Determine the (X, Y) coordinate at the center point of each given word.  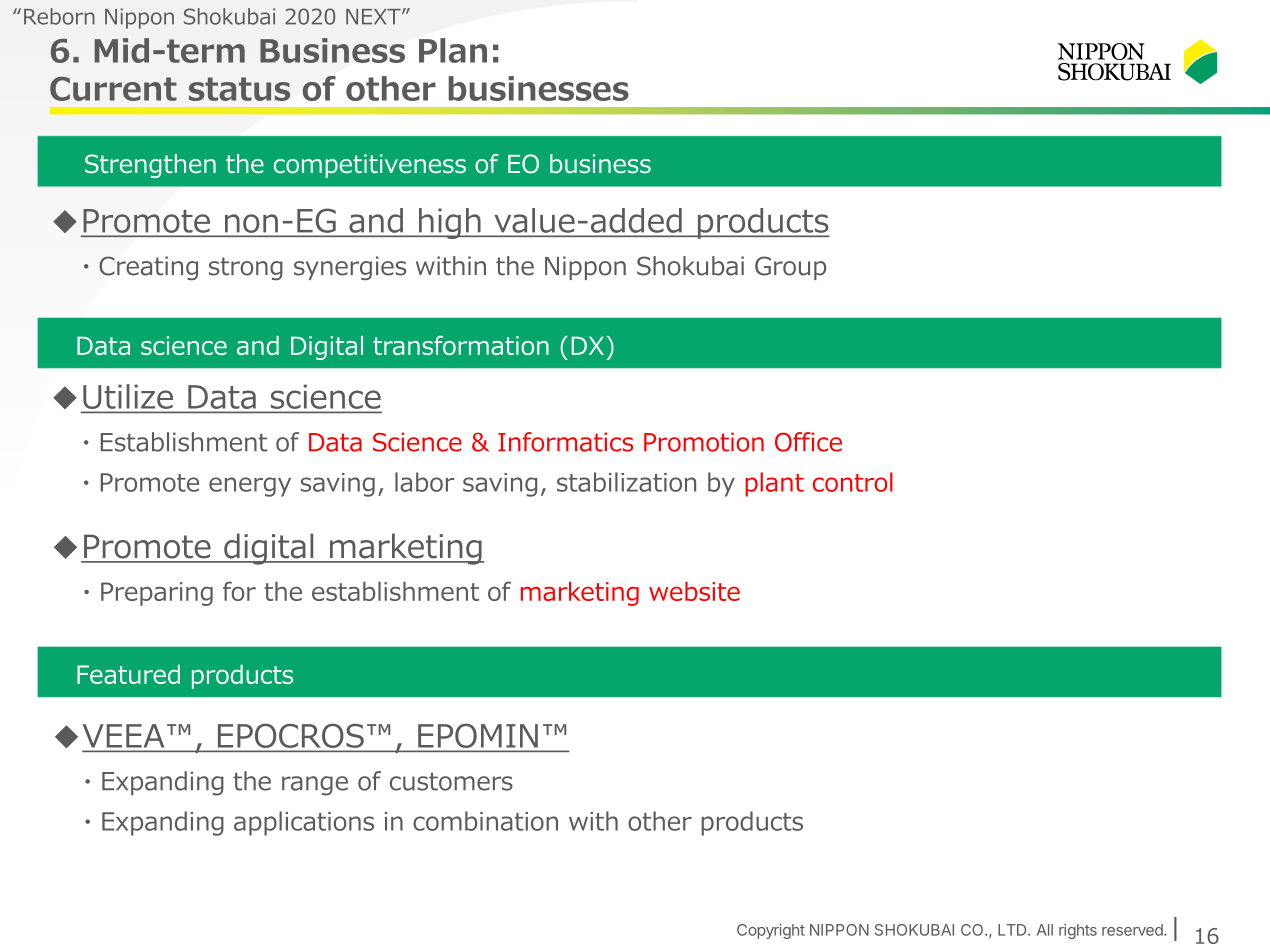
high (450, 223)
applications (304, 823)
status (239, 89)
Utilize (128, 396)
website (694, 591)
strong (246, 268)
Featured (128, 674)
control (853, 482)
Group (790, 268)
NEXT (374, 17)
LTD (1013, 930)
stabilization (626, 482)
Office (808, 442)
